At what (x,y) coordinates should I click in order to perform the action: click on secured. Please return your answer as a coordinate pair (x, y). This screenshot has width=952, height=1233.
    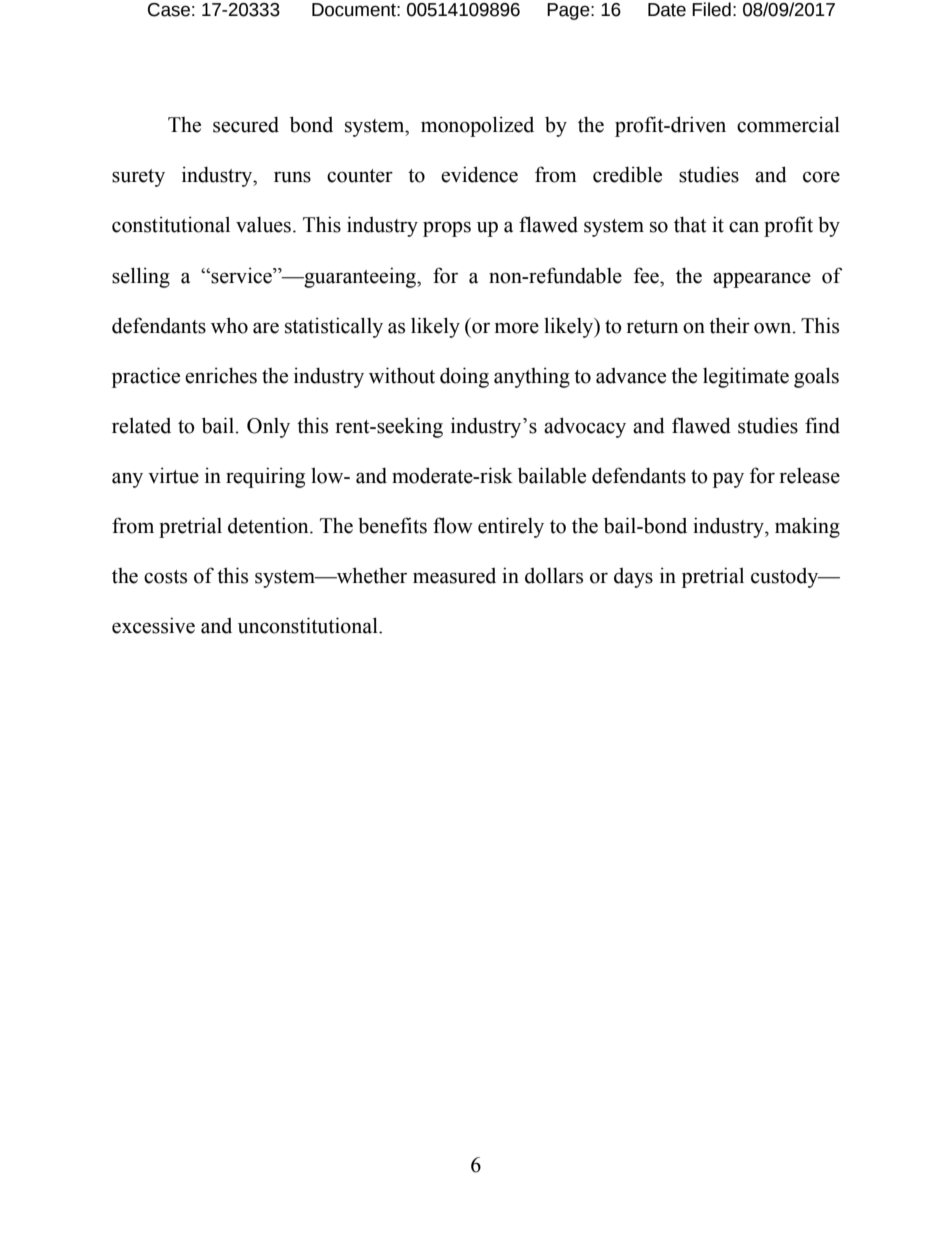
    Looking at the image, I should click on (246, 125).
